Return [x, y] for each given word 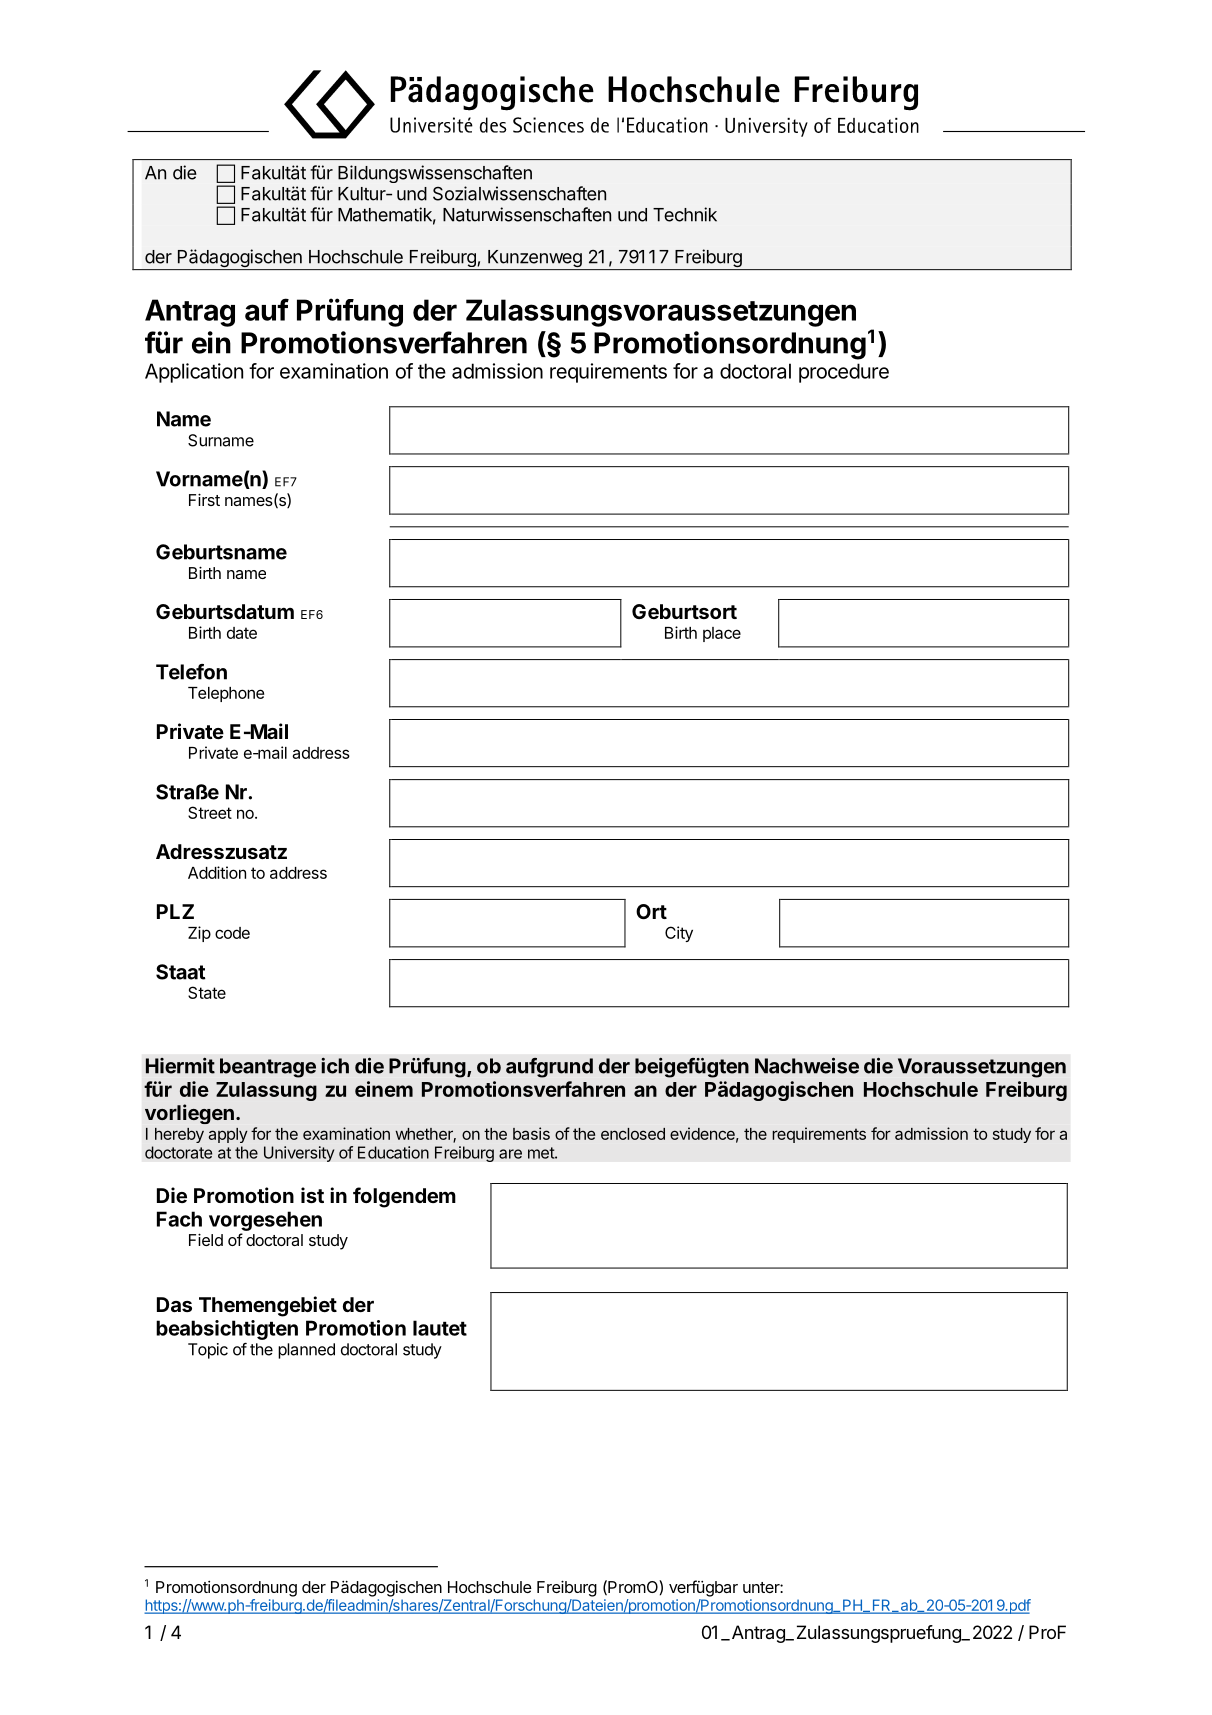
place [722, 634]
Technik [685, 214]
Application [194, 373]
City [679, 934]
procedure [844, 373]
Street [210, 812]
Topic [208, 1351]
